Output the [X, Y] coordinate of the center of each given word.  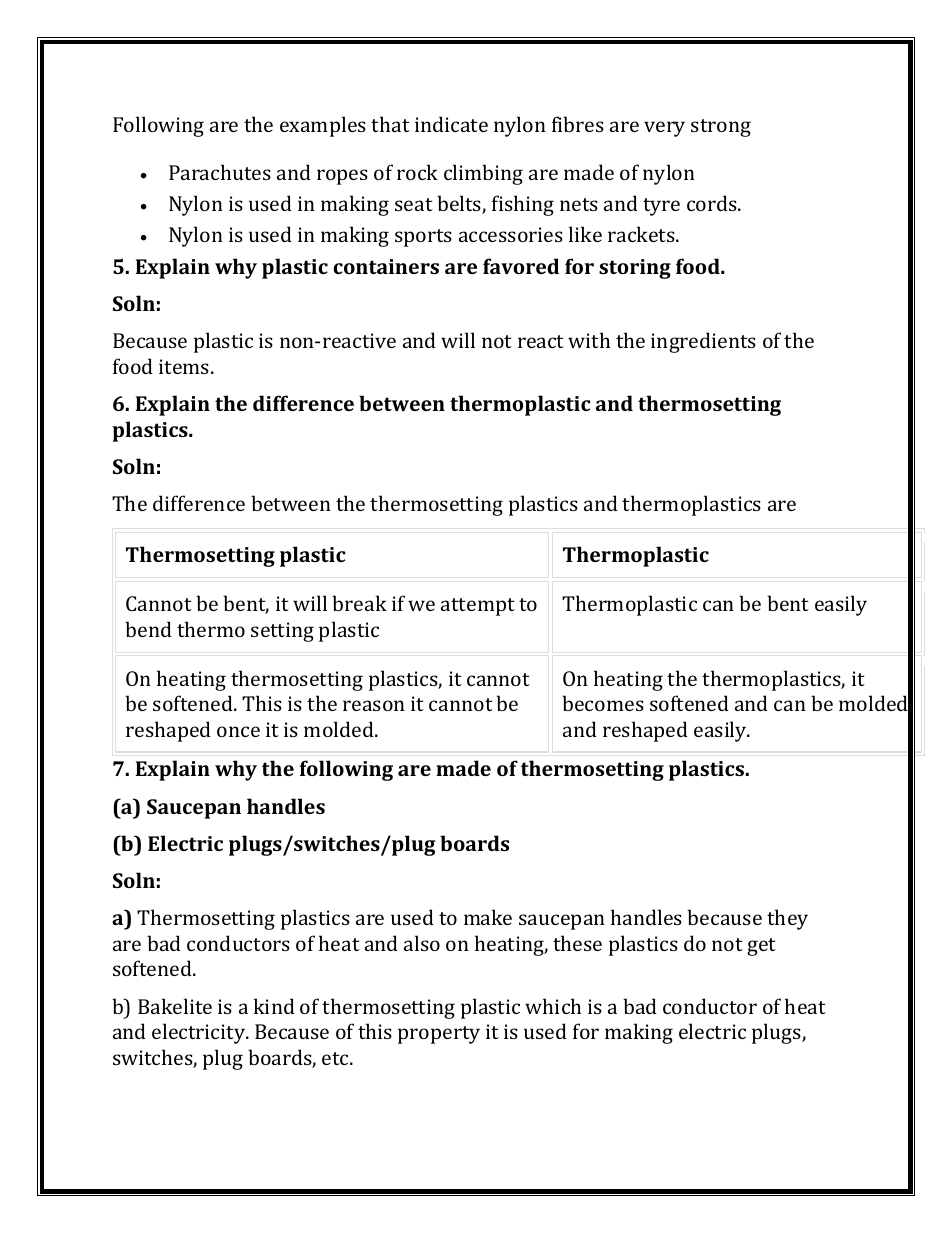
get [761, 947]
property [439, 1035]
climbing [483, 174]
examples [323, 126]
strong [721, 128]
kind [274, 1006]
